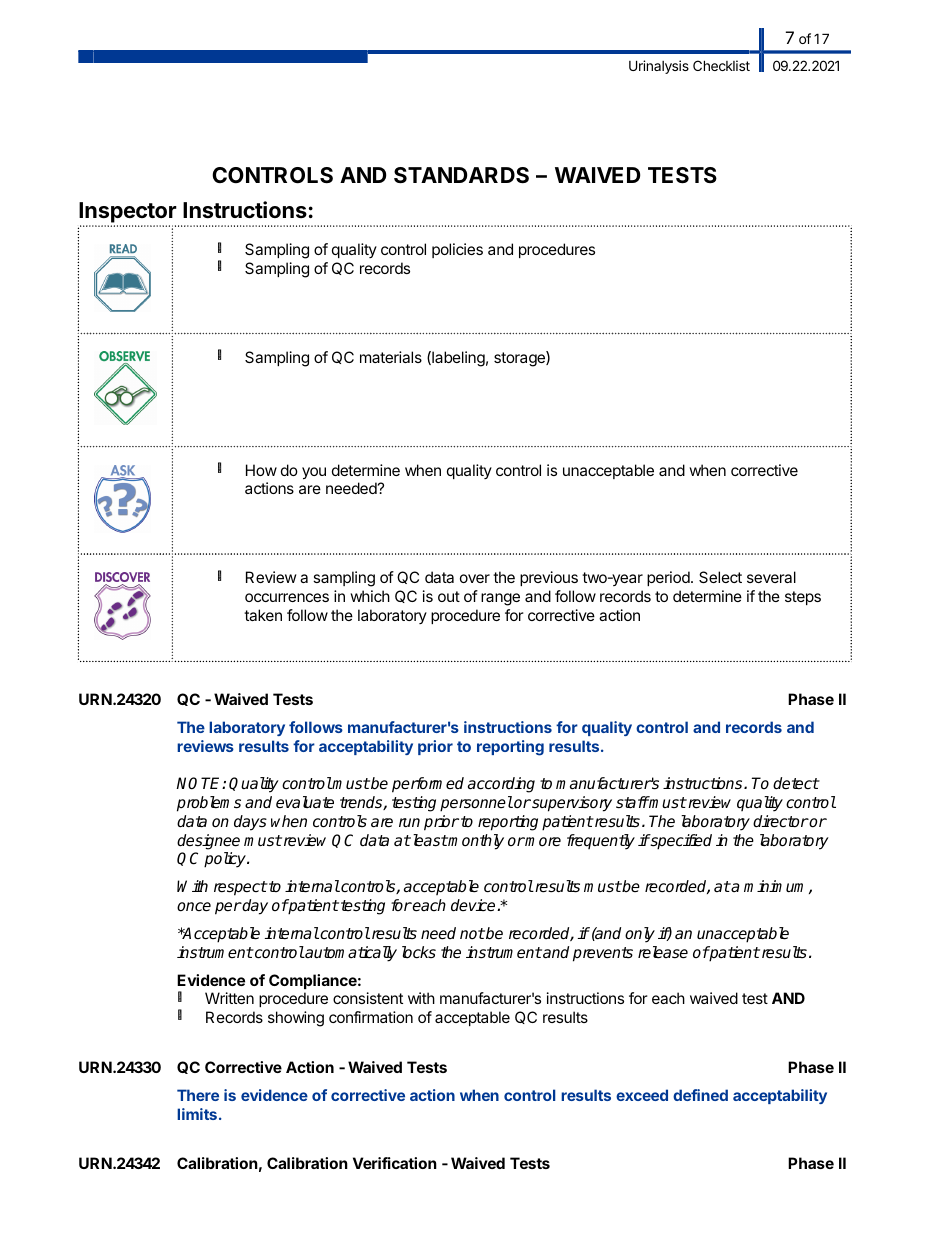 The width and height of the screenshot is (952, 1233). Describe the element at coordinates (700, 1095) in the screenshot. I see `defined` at that location.
